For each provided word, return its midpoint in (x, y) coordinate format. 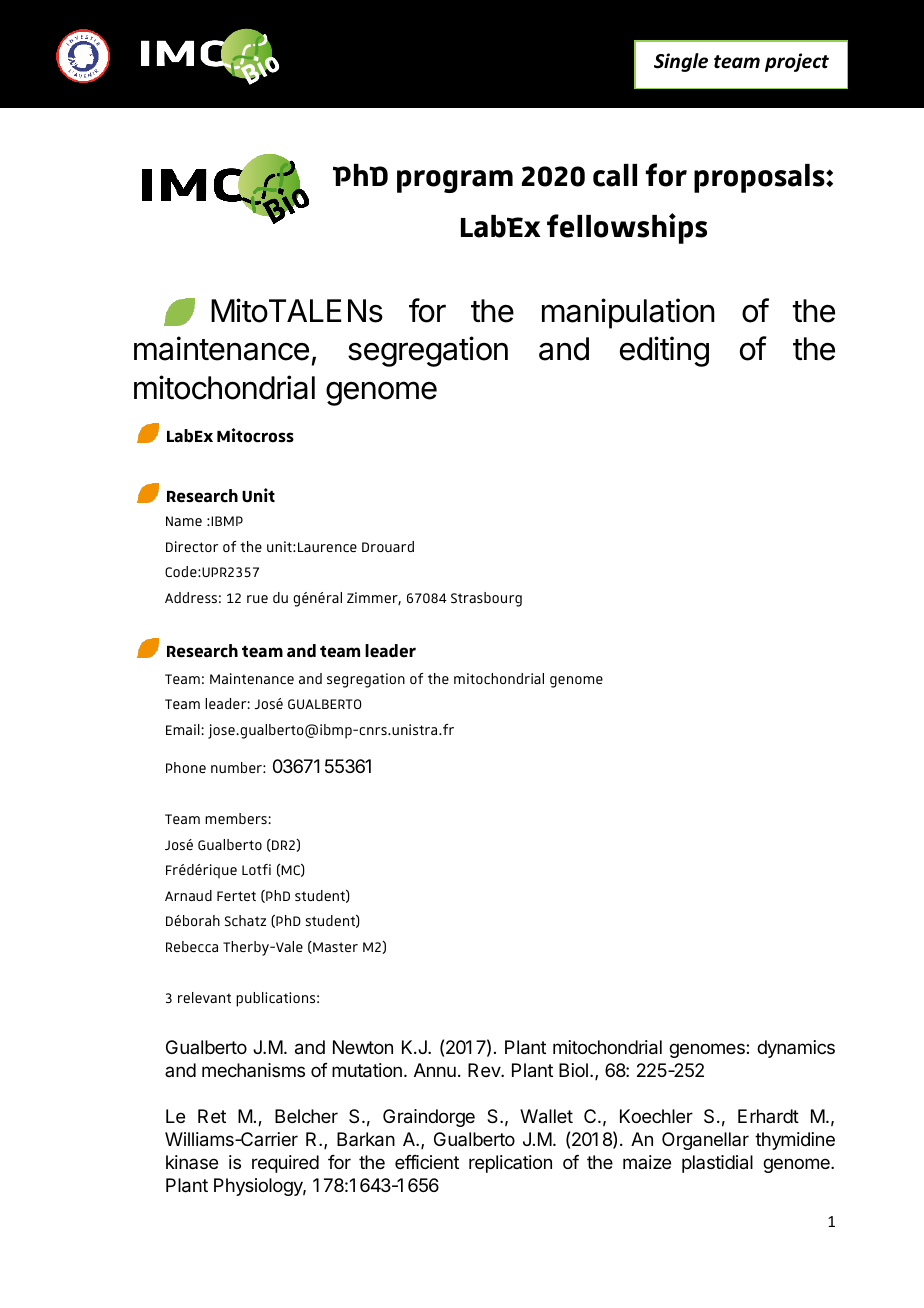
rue (257, 599)
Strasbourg (486, 599)
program (455, 181)
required (285, 1164)
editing (664, 351)
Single (681, 62)
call (615, 175)
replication (510, 1164)
